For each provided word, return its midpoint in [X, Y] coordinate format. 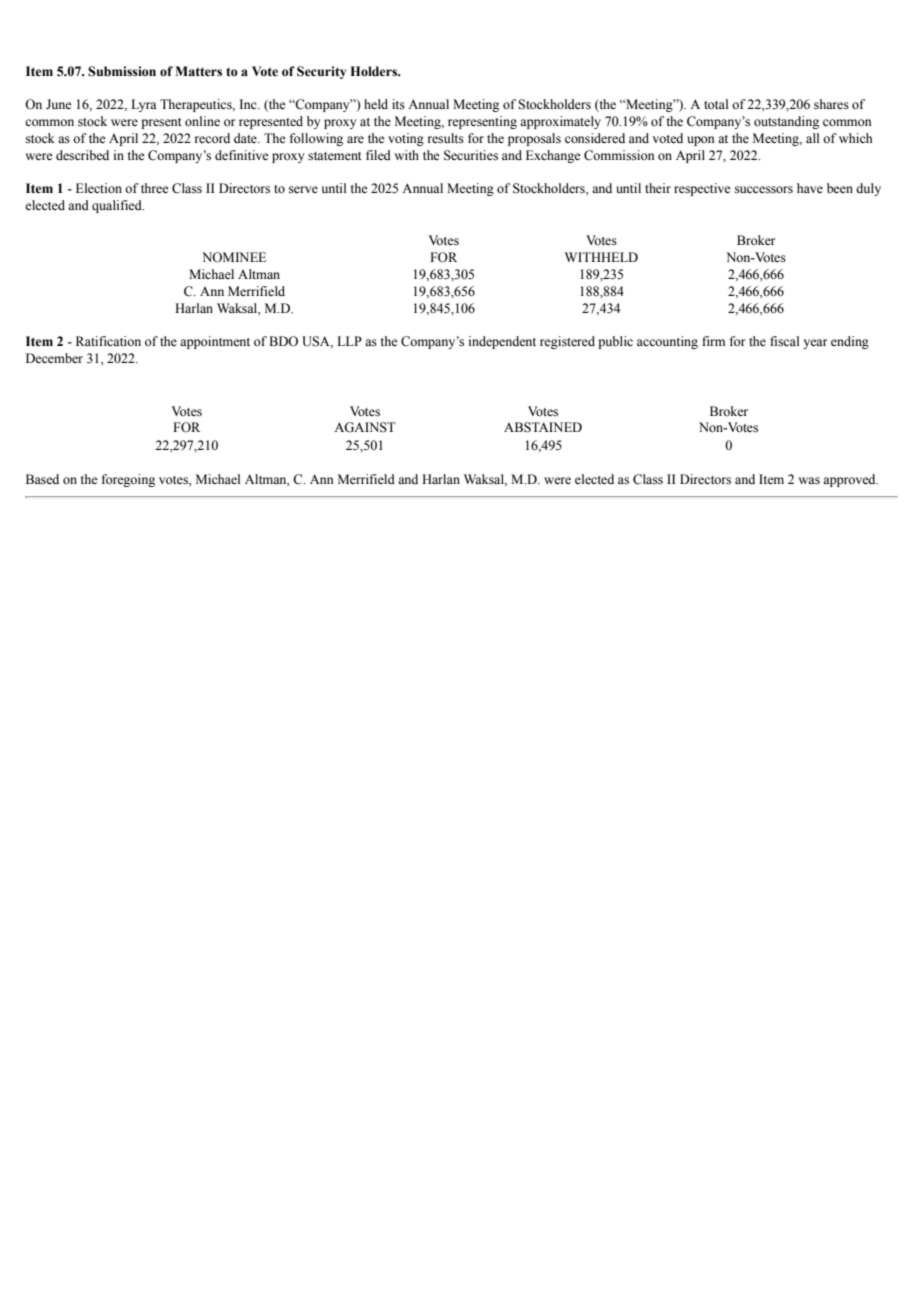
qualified [118, 206]
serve [303, 189]
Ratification [108, 341]
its [398, 104]
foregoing [128, 480]
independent [502, 342]
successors [764, 190]
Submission [122, 71]
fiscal [784, 341]
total [716, 104]
